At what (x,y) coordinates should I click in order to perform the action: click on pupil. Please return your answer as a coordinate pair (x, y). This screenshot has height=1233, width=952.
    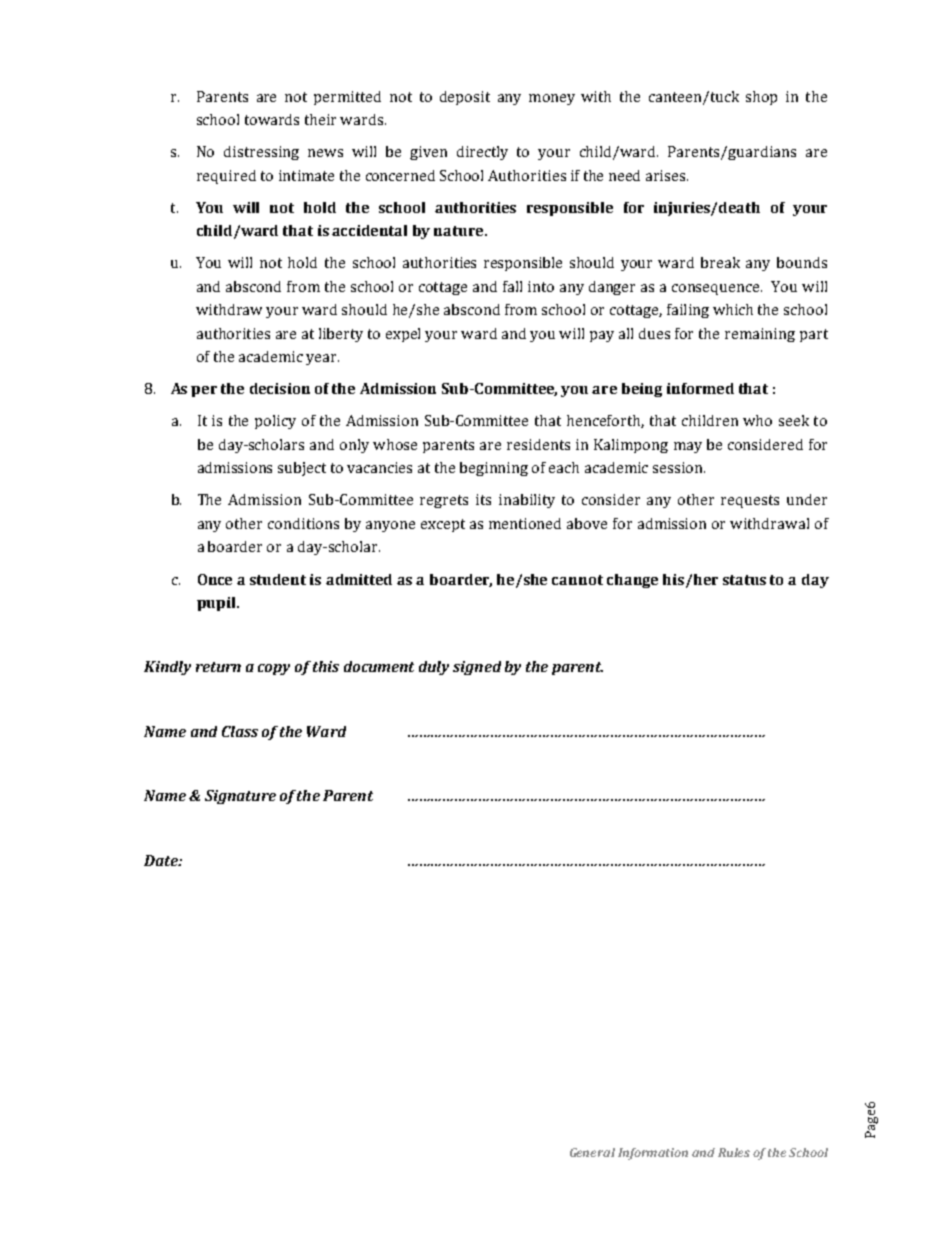
    Looking at the image, I should click on (217, 604).
